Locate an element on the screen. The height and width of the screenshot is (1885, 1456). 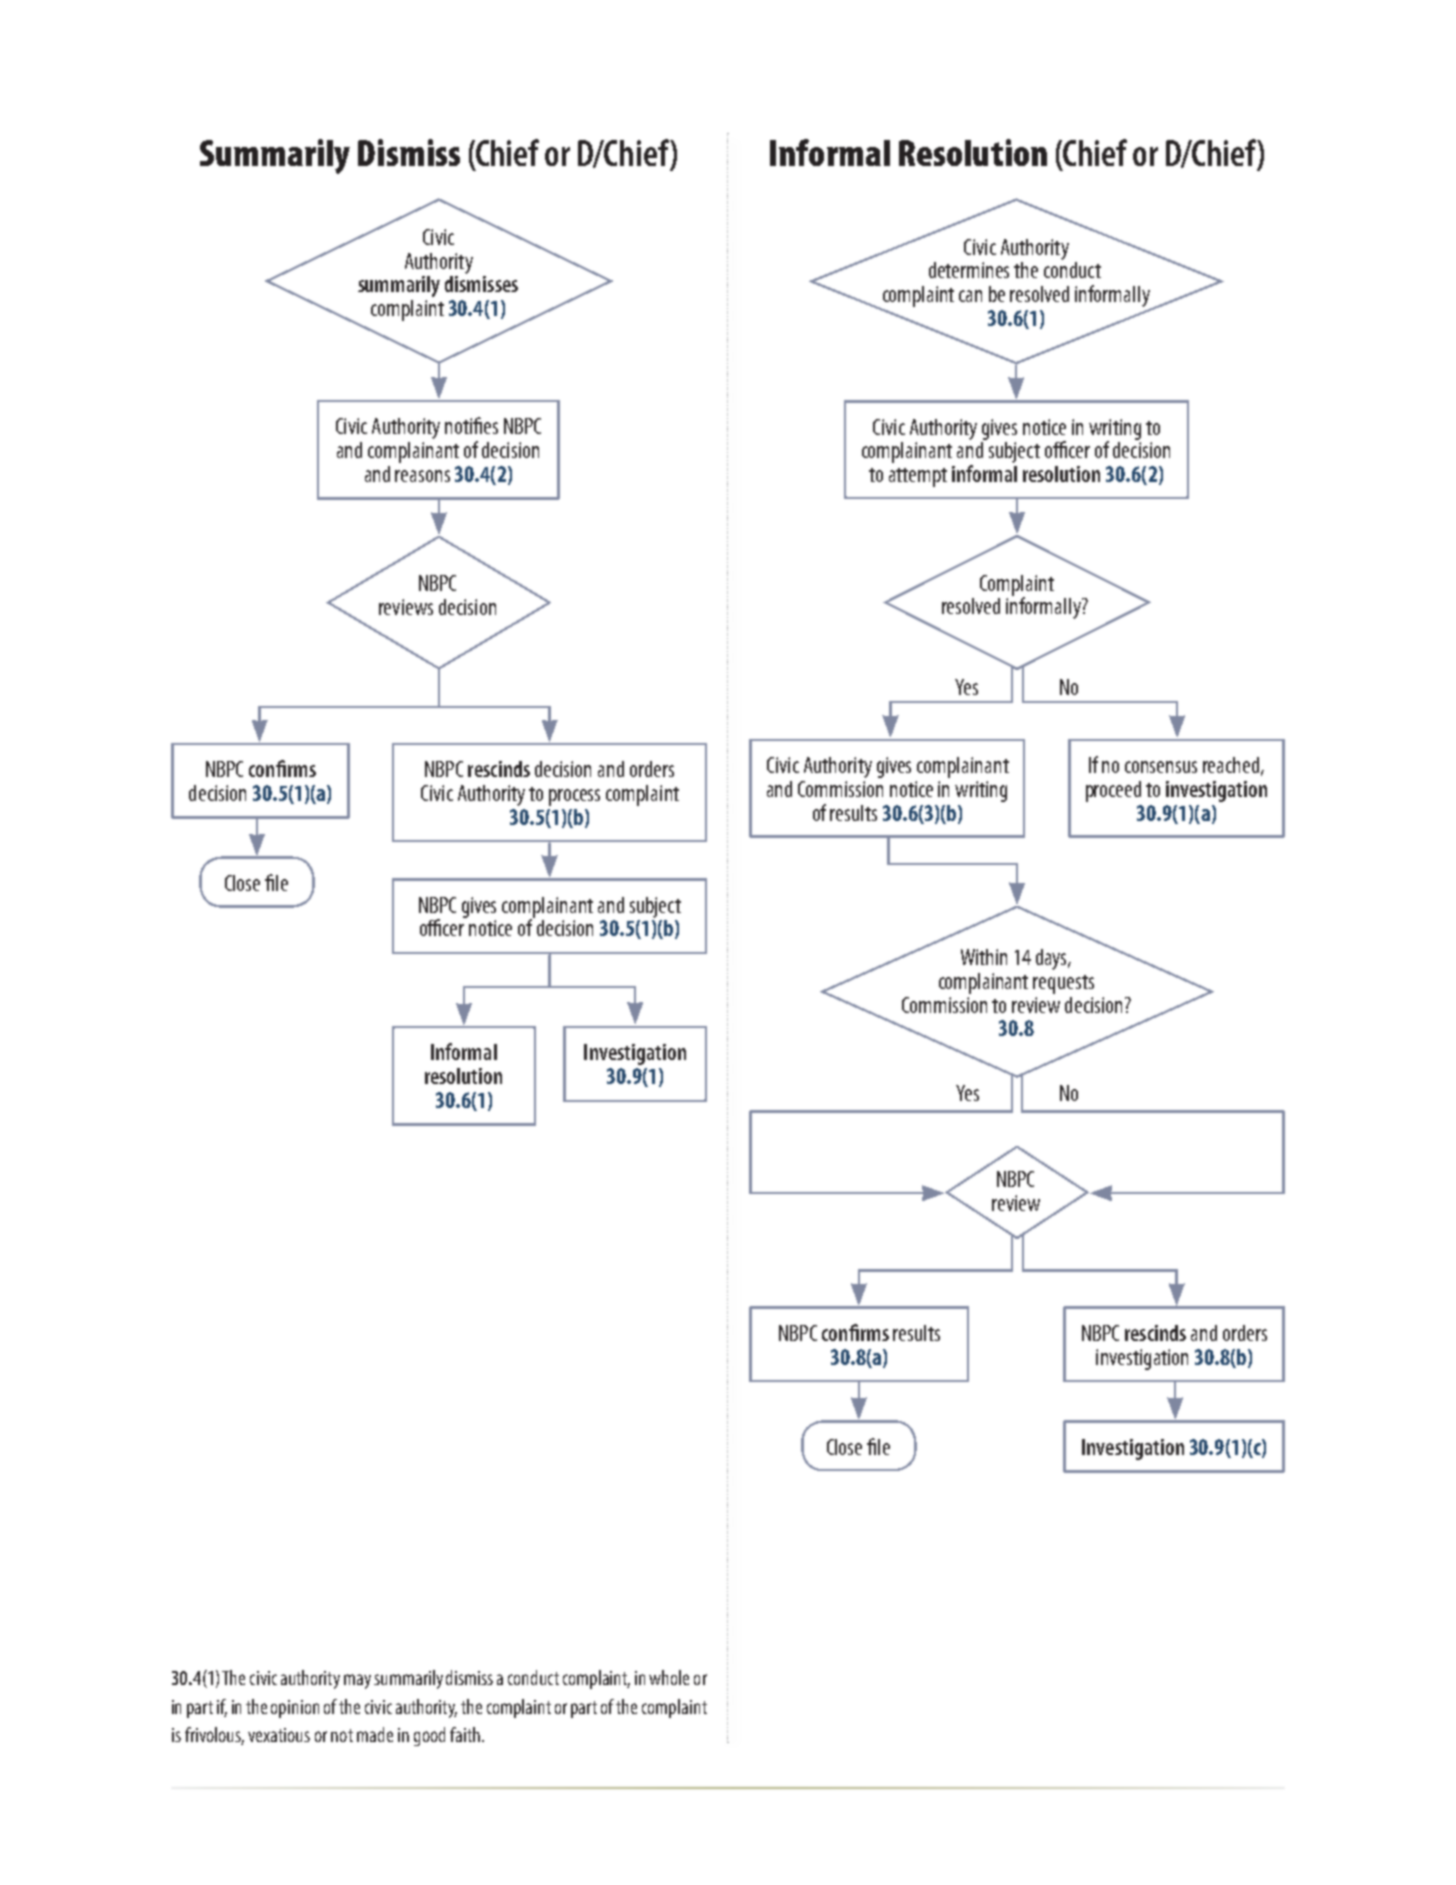
can is located at coordinates (970, 296).
